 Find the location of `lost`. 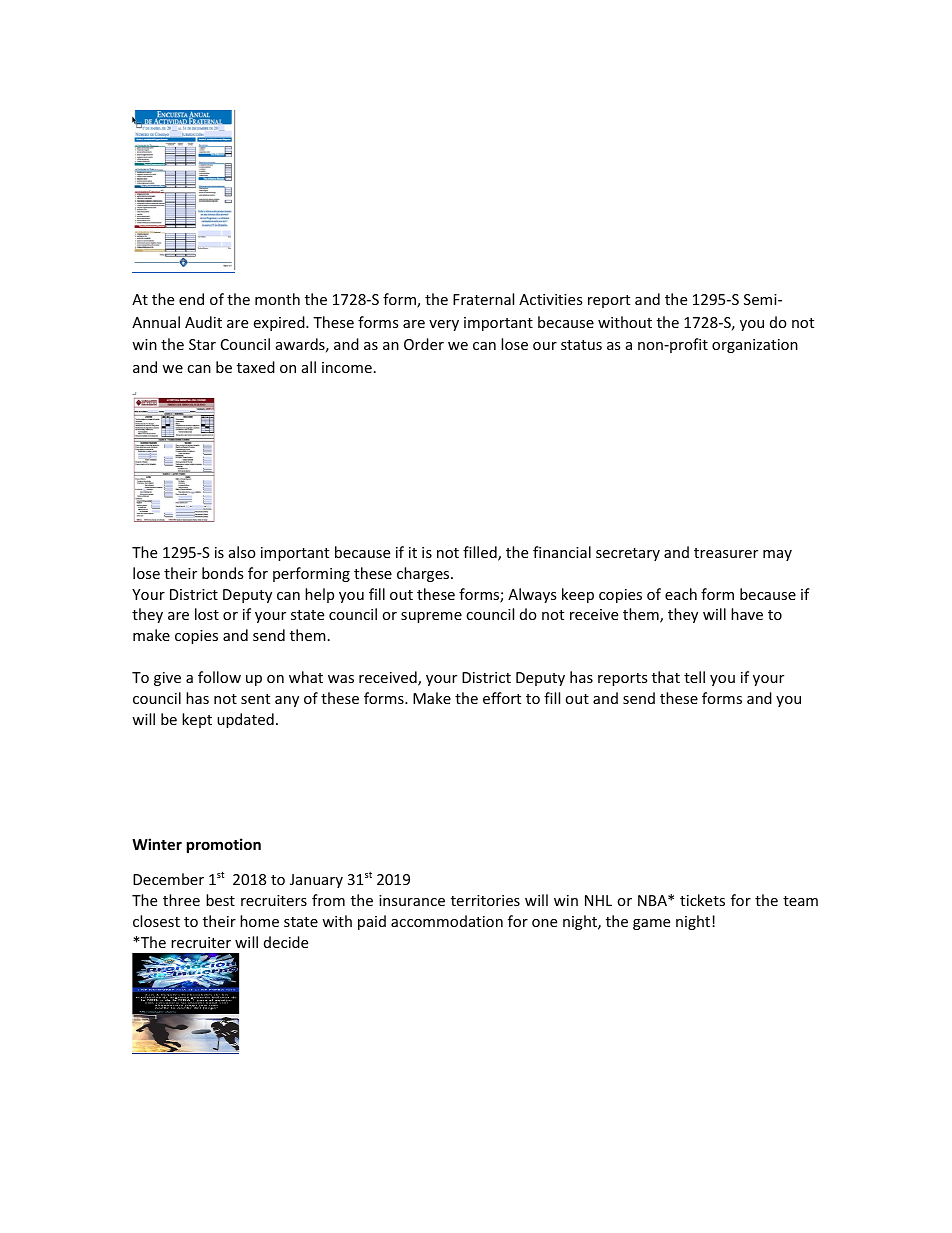

lost is located at coordinates (207, 614).
